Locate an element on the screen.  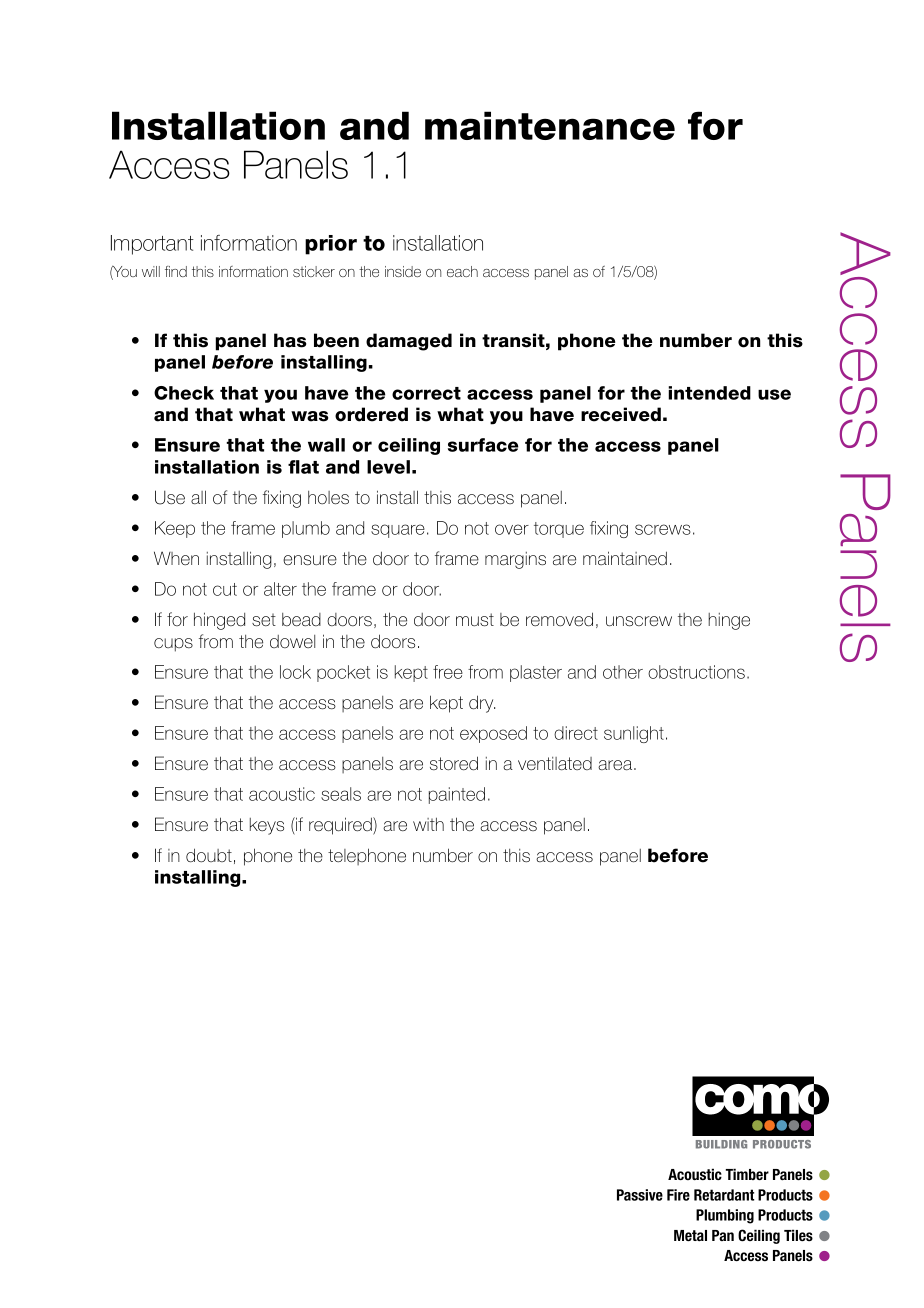
doubt is located at coordinates (209, 855).
